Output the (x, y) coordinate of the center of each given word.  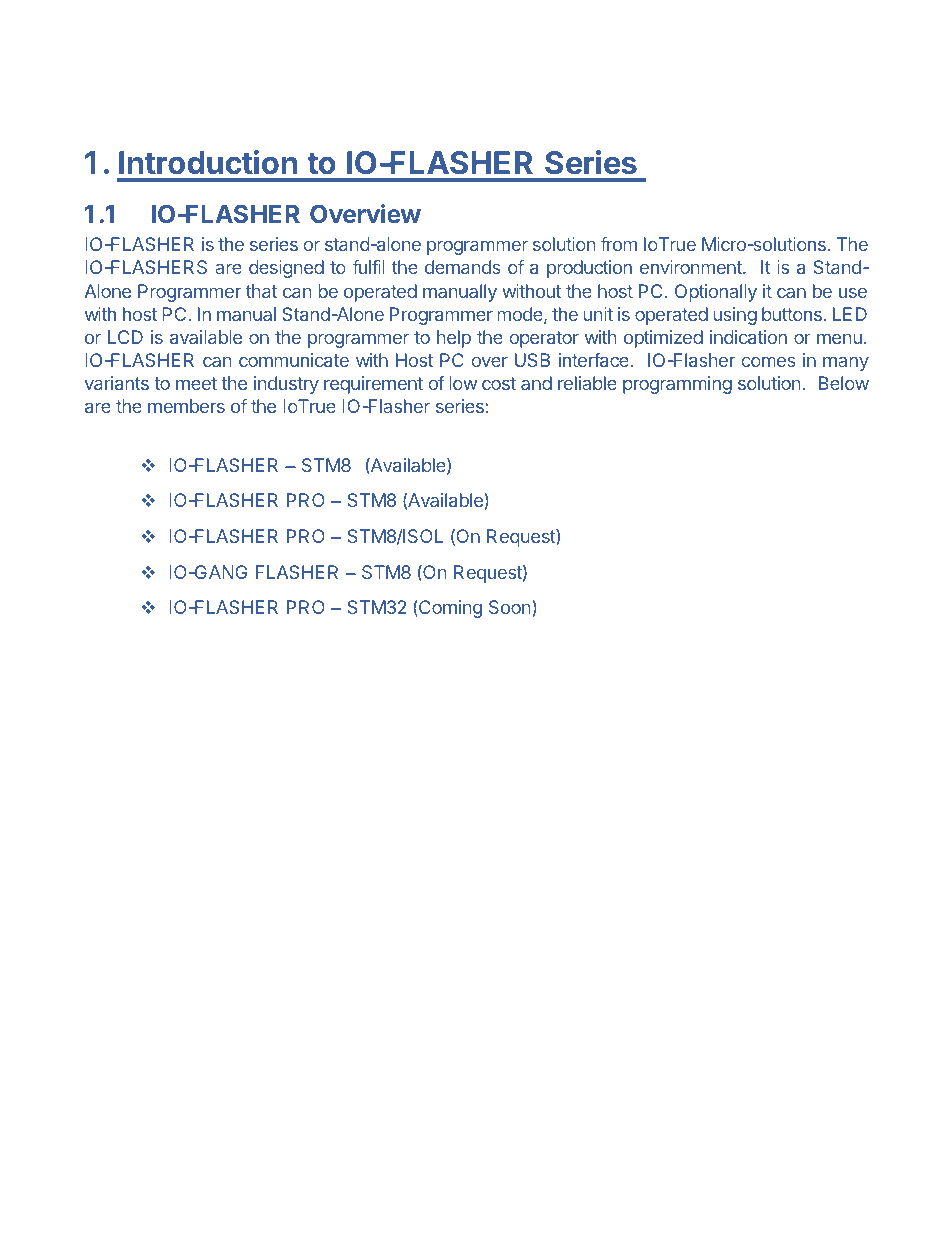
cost (499, 383)
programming (677, 385)
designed (286, 269)
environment (692, 267)
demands (463, 267)
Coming (449, 609)
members (186, 406)
